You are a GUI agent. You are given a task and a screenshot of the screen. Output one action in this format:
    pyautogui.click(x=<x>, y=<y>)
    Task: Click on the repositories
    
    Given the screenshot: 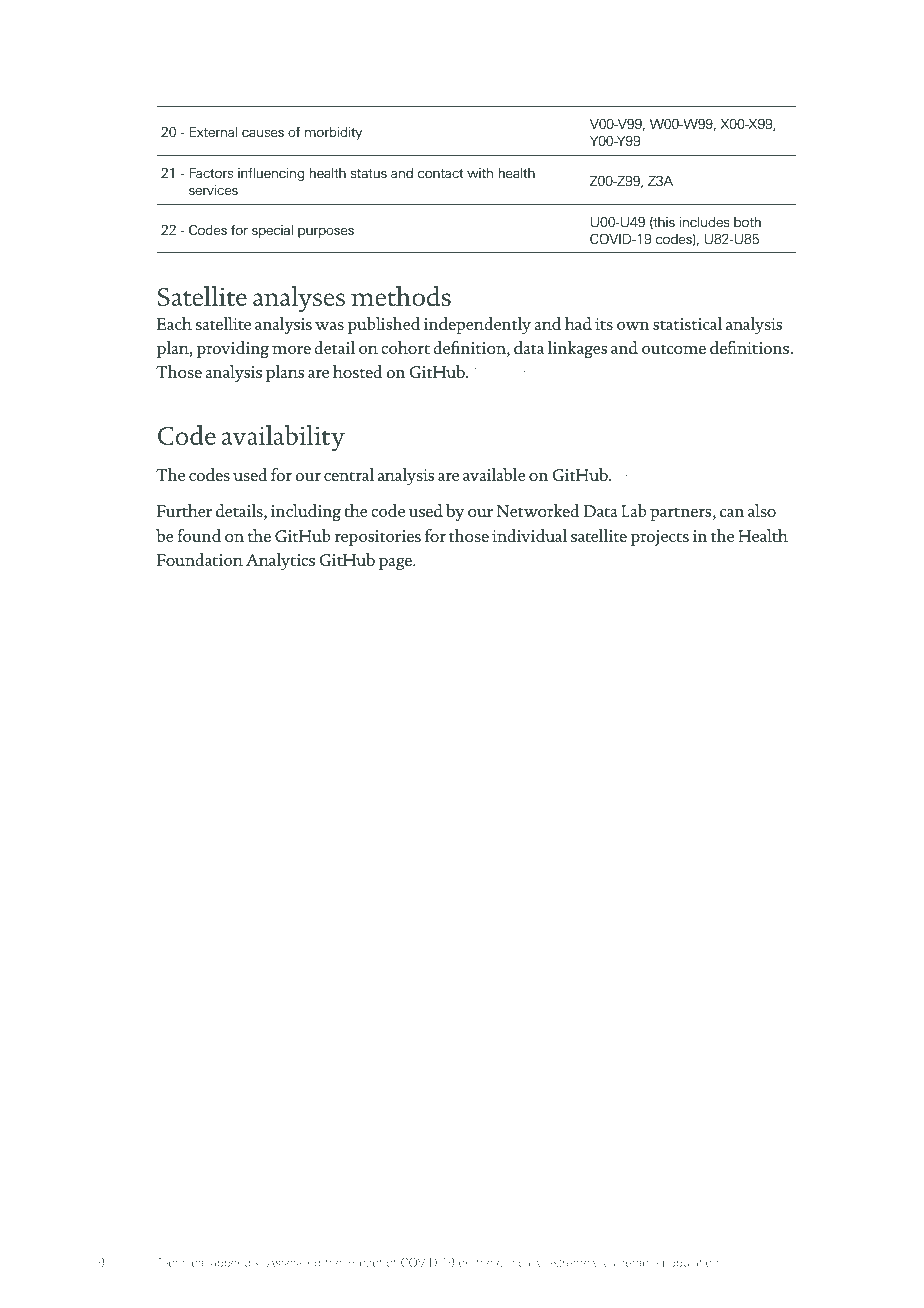 What is the action you would take?
    pyautogui.click(x=377, y=538)
